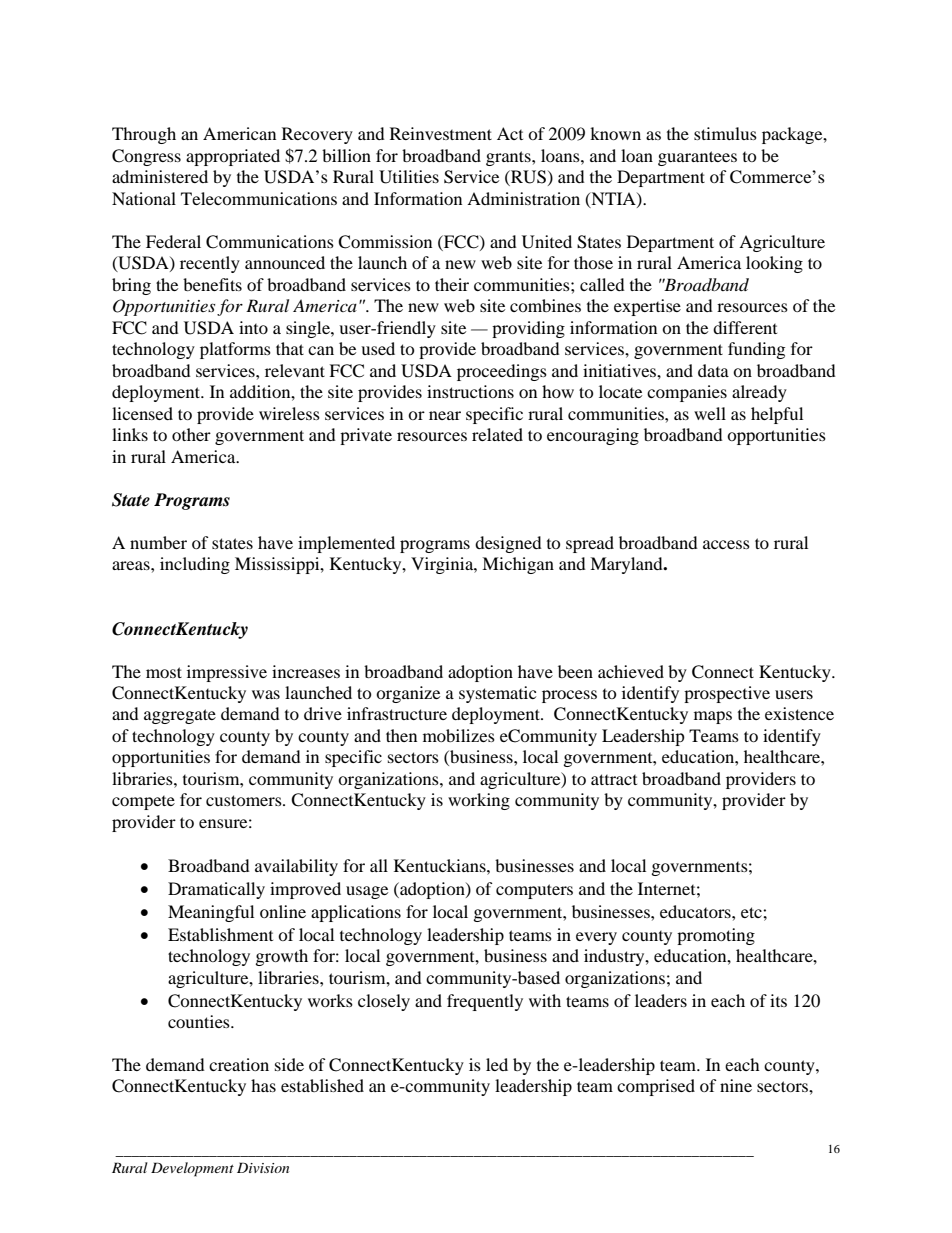 This page has height=1233, width=952. Describe the element at coordinates (614, 779) in the page. I see `attract` at that location.
